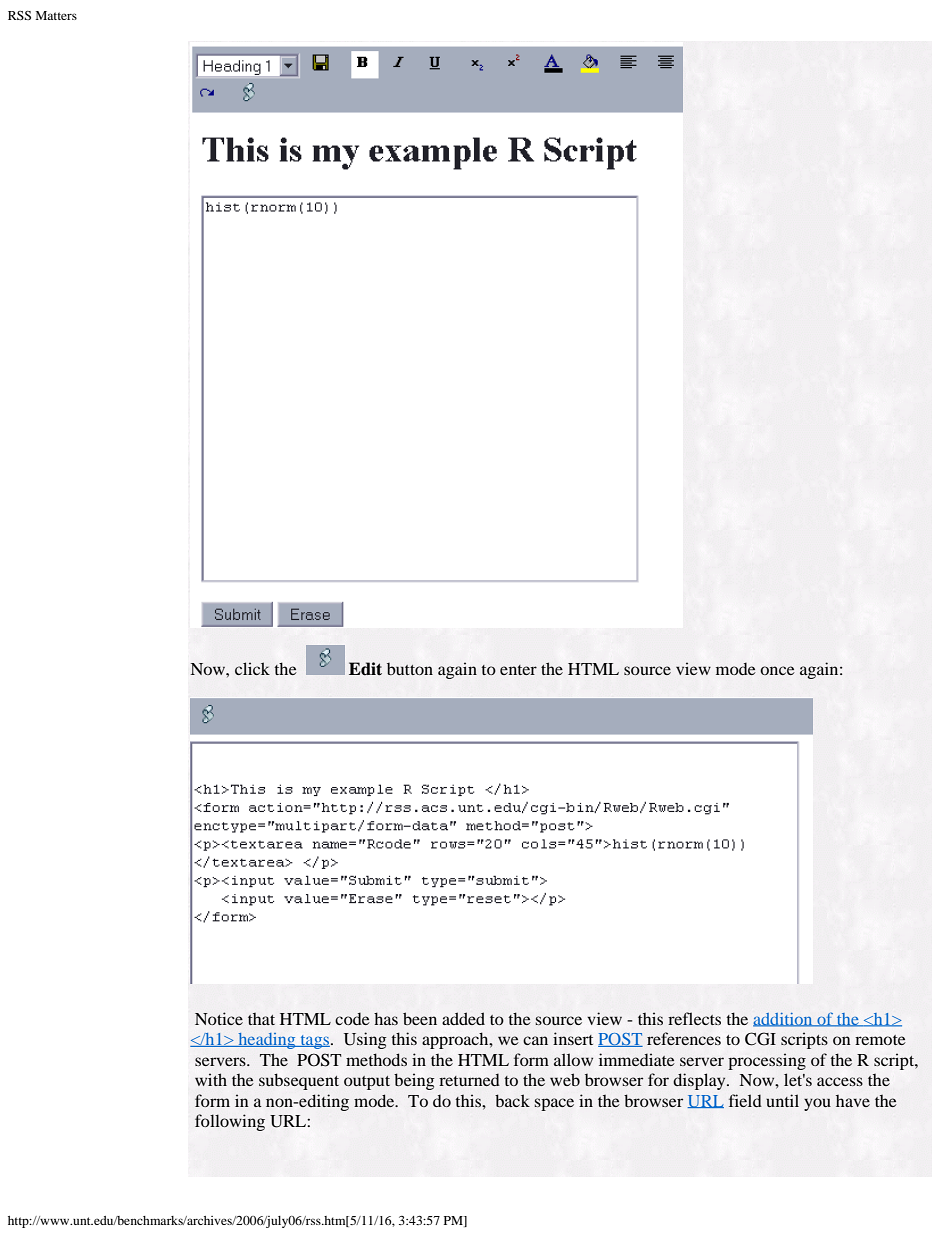 The height and width of the document is (1233, 952). Describe the element at coordinates (252, 668) in the document. I see `click` at that location.
